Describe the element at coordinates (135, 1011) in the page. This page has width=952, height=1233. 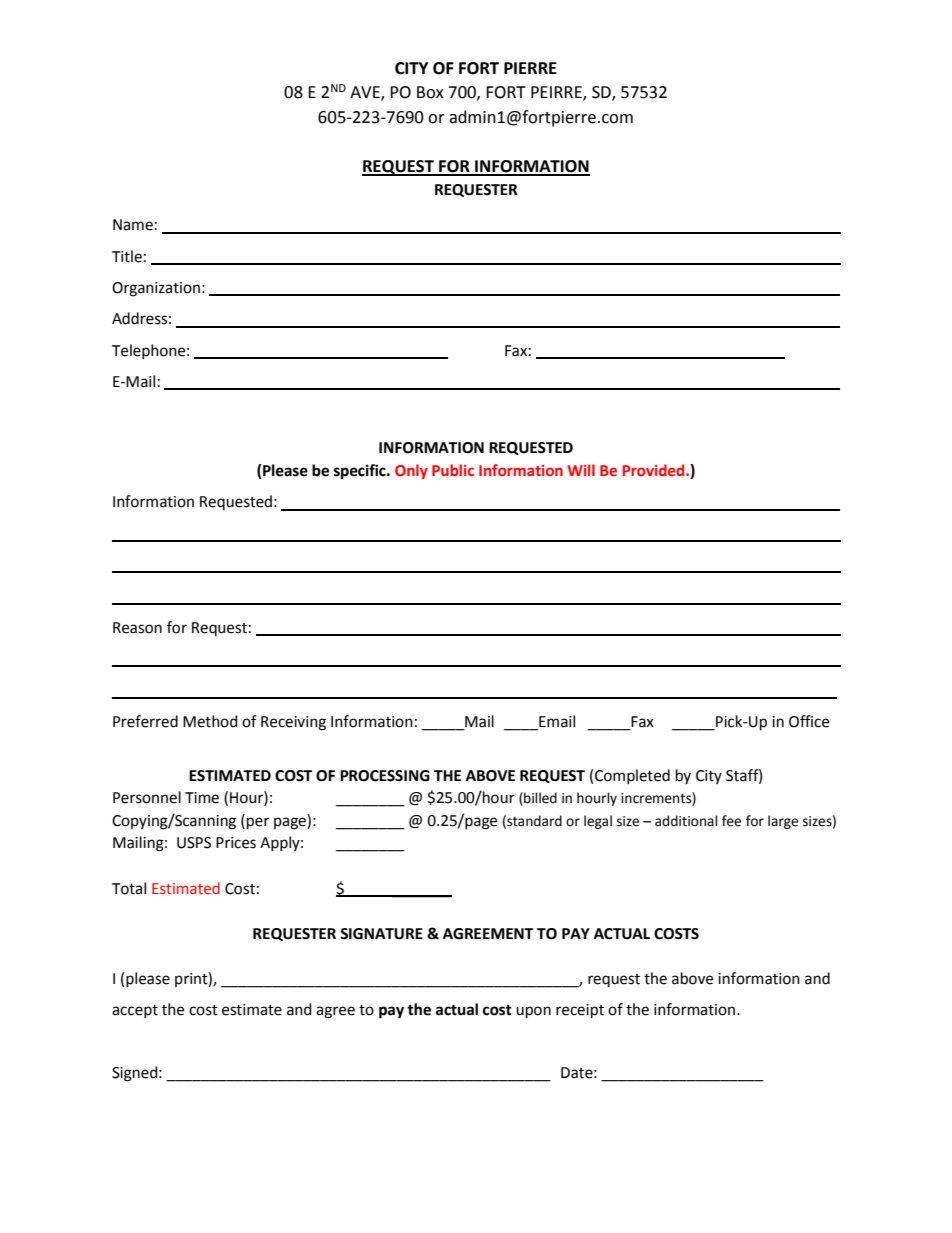
I see `accept` at that location.
